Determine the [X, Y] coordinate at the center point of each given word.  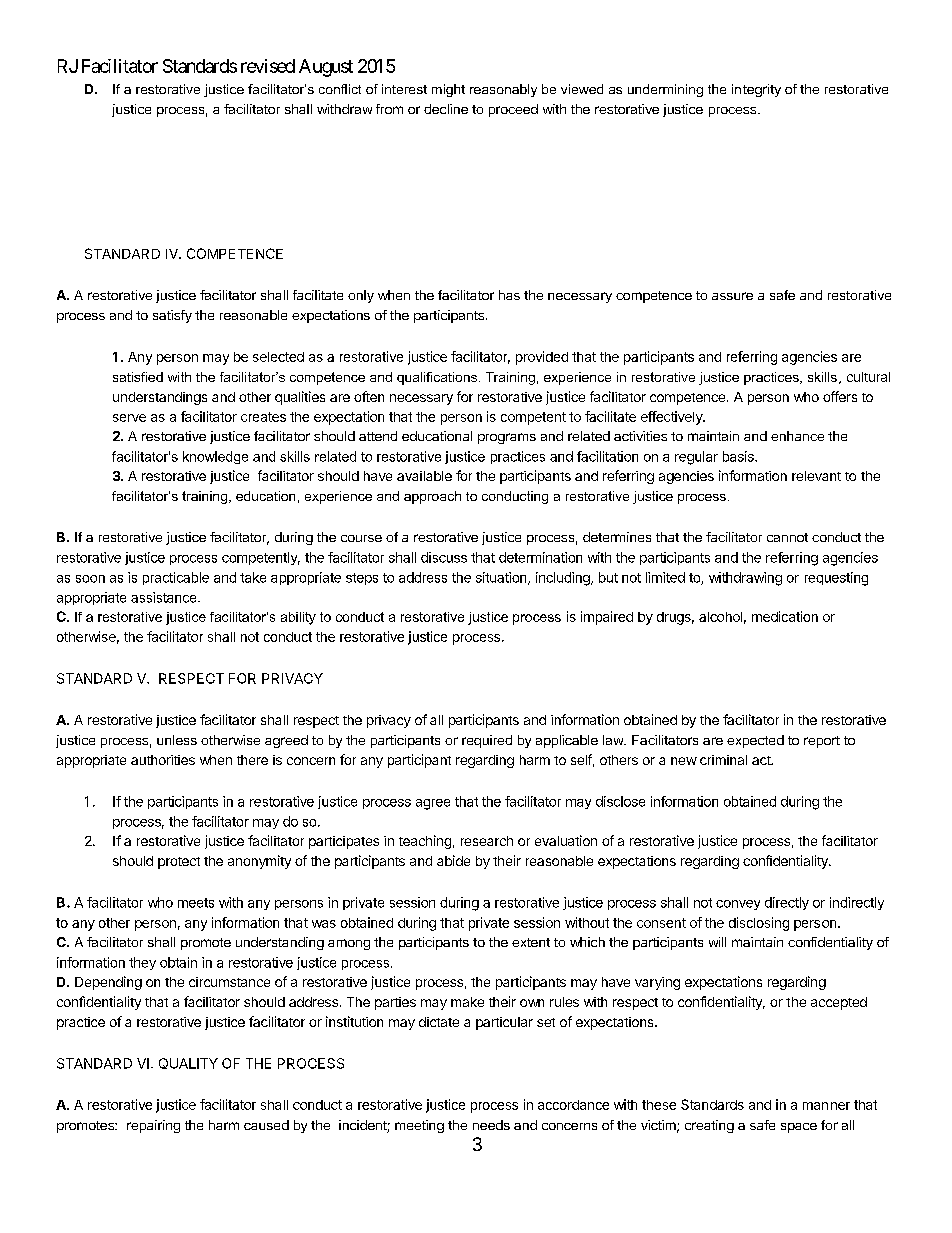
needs [491, 1125]
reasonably [503, 90]
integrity [756, 90]
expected [755, 741]
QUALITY [188, 1063]
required [487, 741]
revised [268, 66]
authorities [163, 760]
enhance [797, 436]
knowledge [215, 457]
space [799, 1128]
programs [507, 438]
